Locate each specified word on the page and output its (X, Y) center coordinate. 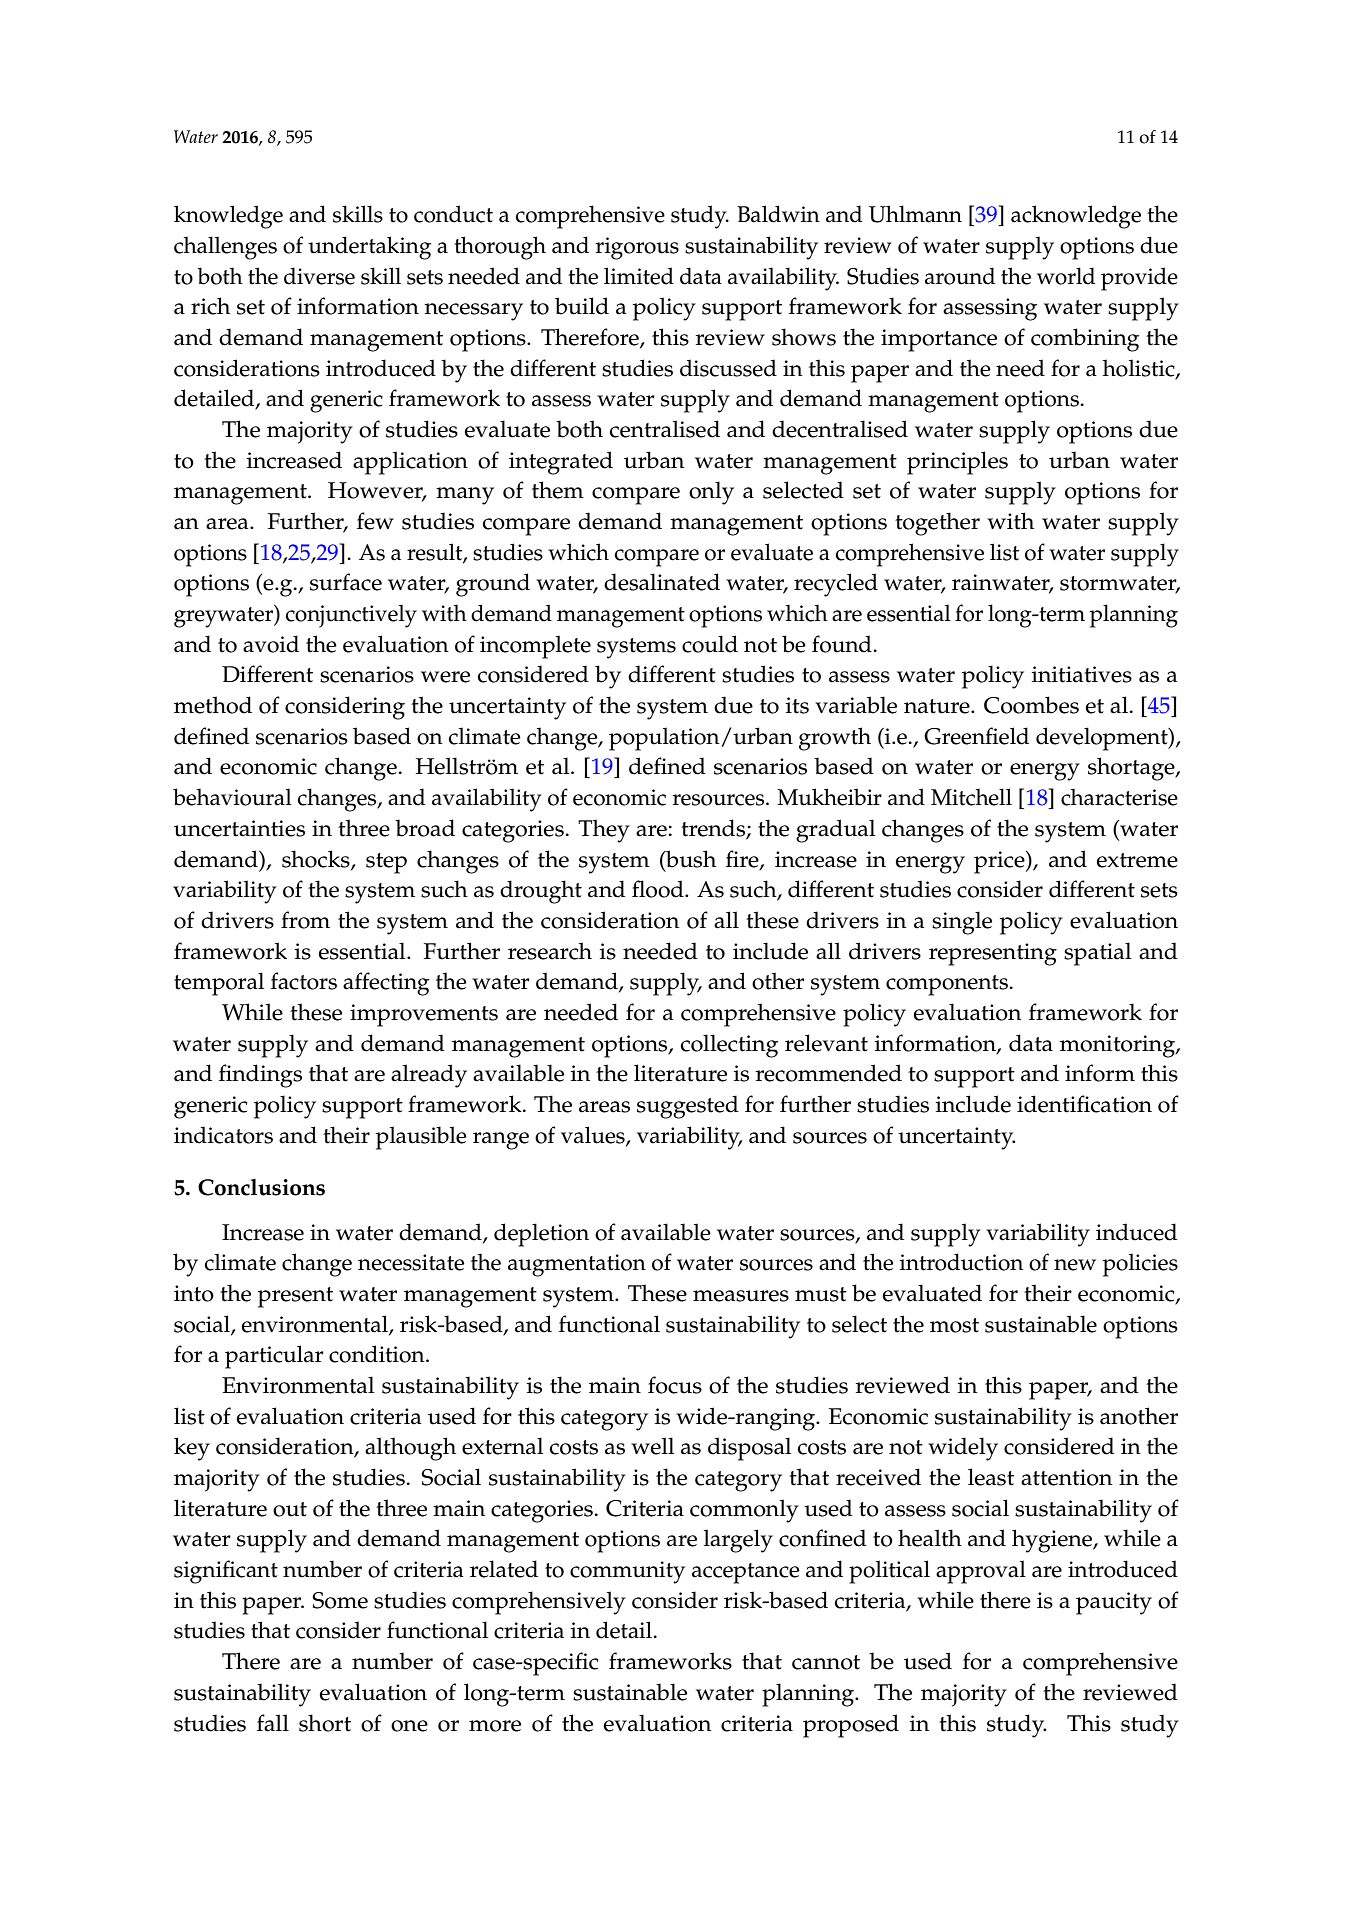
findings (260, 1076)
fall (273, 1723)
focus (675, 1385)
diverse (319, 276)
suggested (688, 1107)
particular (274, 1357)
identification (1084, 1104)
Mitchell (971, 797)
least (991, 1477)
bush (690, 859)
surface (346, 582)
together (937, 524)
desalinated (662, 582)
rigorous (637, 248)
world (1066, 276)
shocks (317, 859)
